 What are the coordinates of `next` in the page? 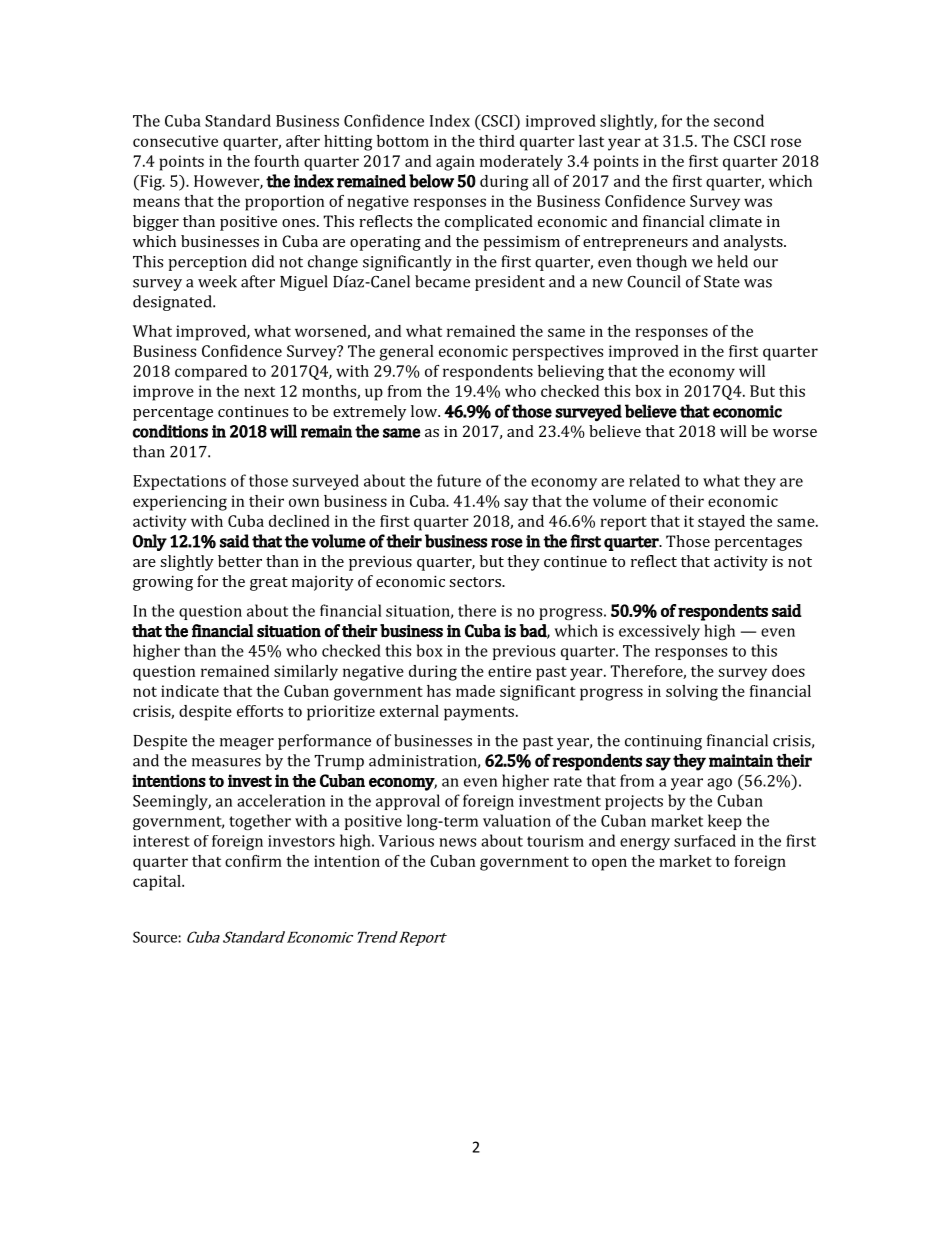 It's located at (259, 392).
